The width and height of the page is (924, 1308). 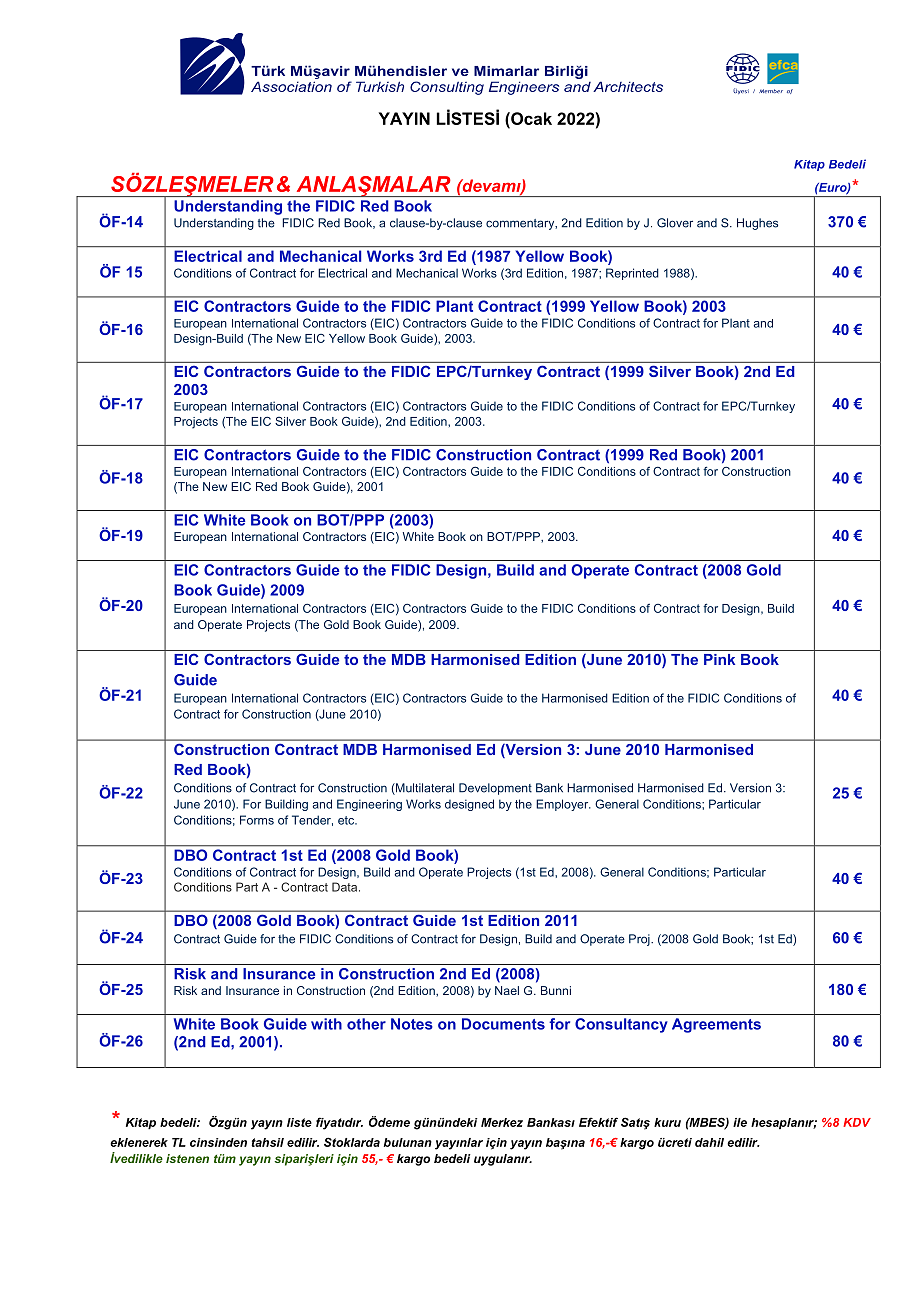 I want to click on Pink, so click(x=719, y=659).
